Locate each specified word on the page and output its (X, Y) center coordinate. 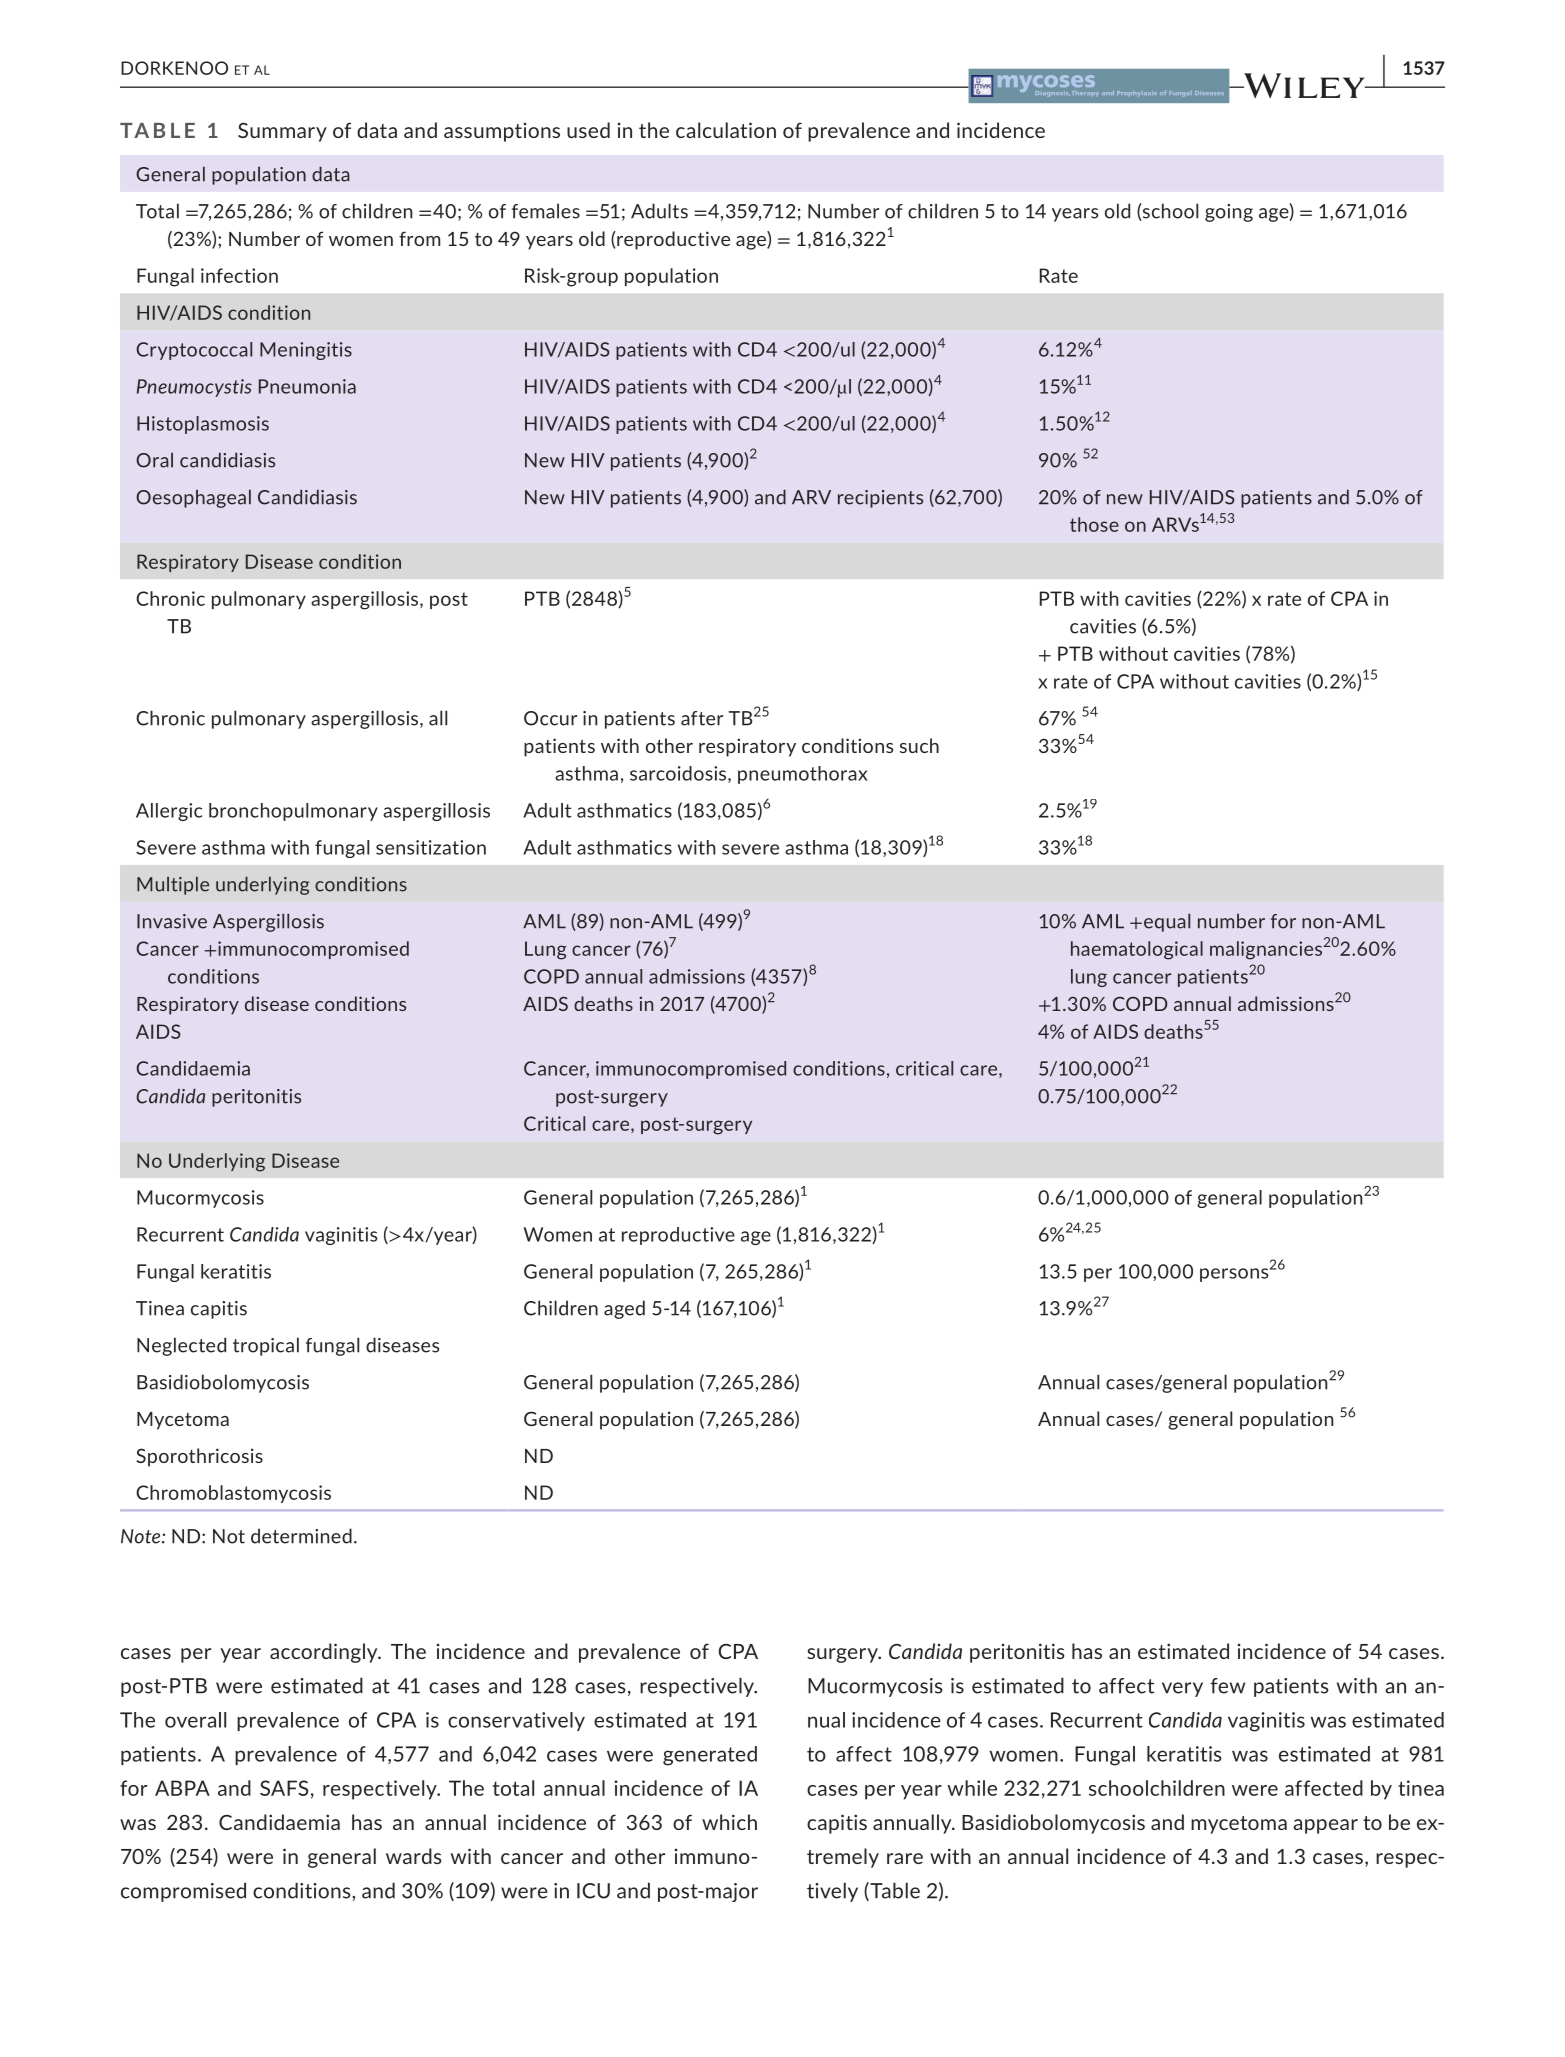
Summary (282, 132)
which (729, 1822)
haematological (1137, 950)
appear (1325, 1826)
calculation (726, 130)
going (1229, 213)
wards (414, 1856)
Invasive (172, 921)
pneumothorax (802, 775)
